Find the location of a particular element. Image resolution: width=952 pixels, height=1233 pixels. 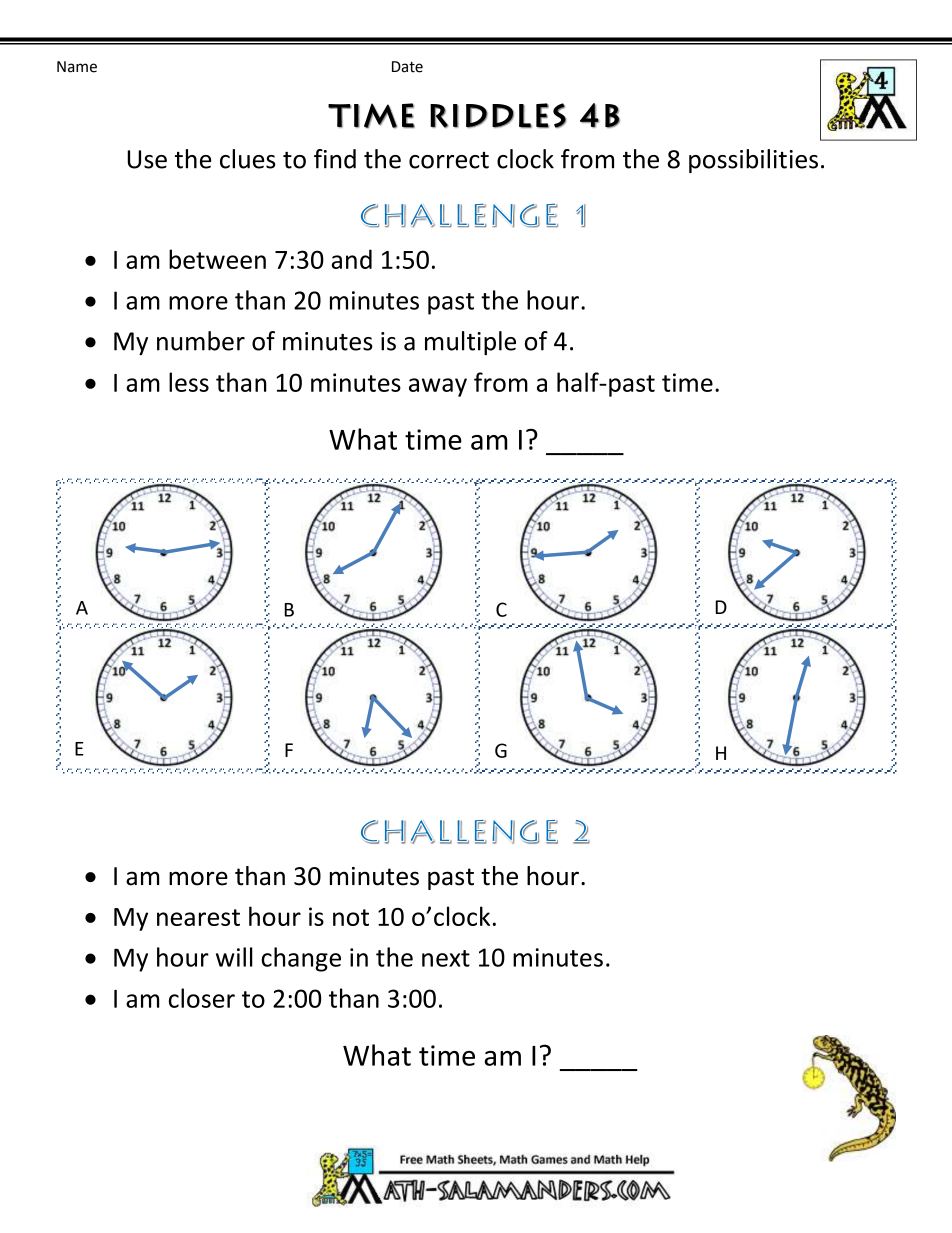

away is located at coordinates (438, 387).
